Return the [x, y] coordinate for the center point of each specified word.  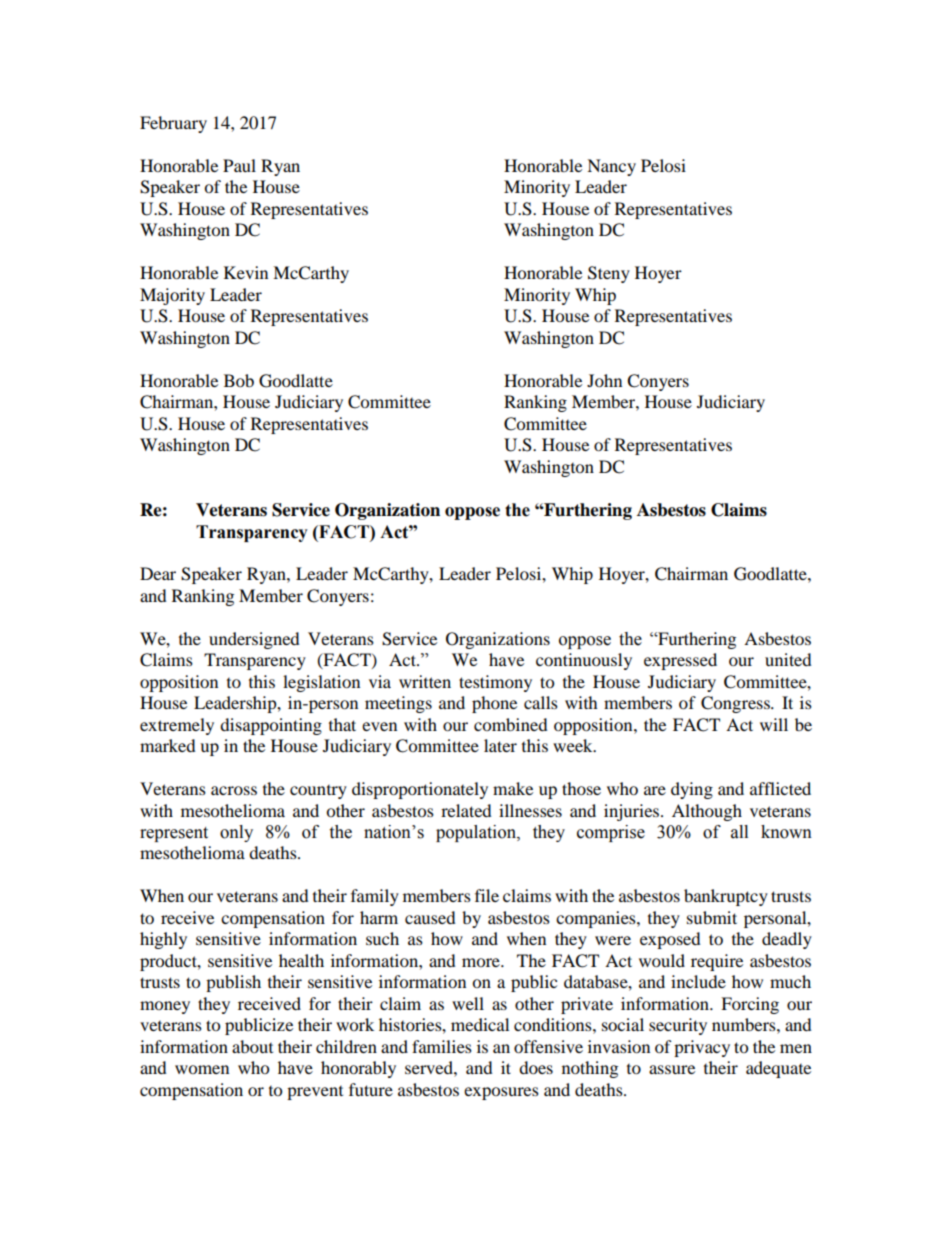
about [252, 1046]
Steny [609, 274]
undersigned [254, 640]
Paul [239, 165]
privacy [702, 1048]
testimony [495, 683]
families [442, 1046]
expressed [680, 661]
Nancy [611, 167]
